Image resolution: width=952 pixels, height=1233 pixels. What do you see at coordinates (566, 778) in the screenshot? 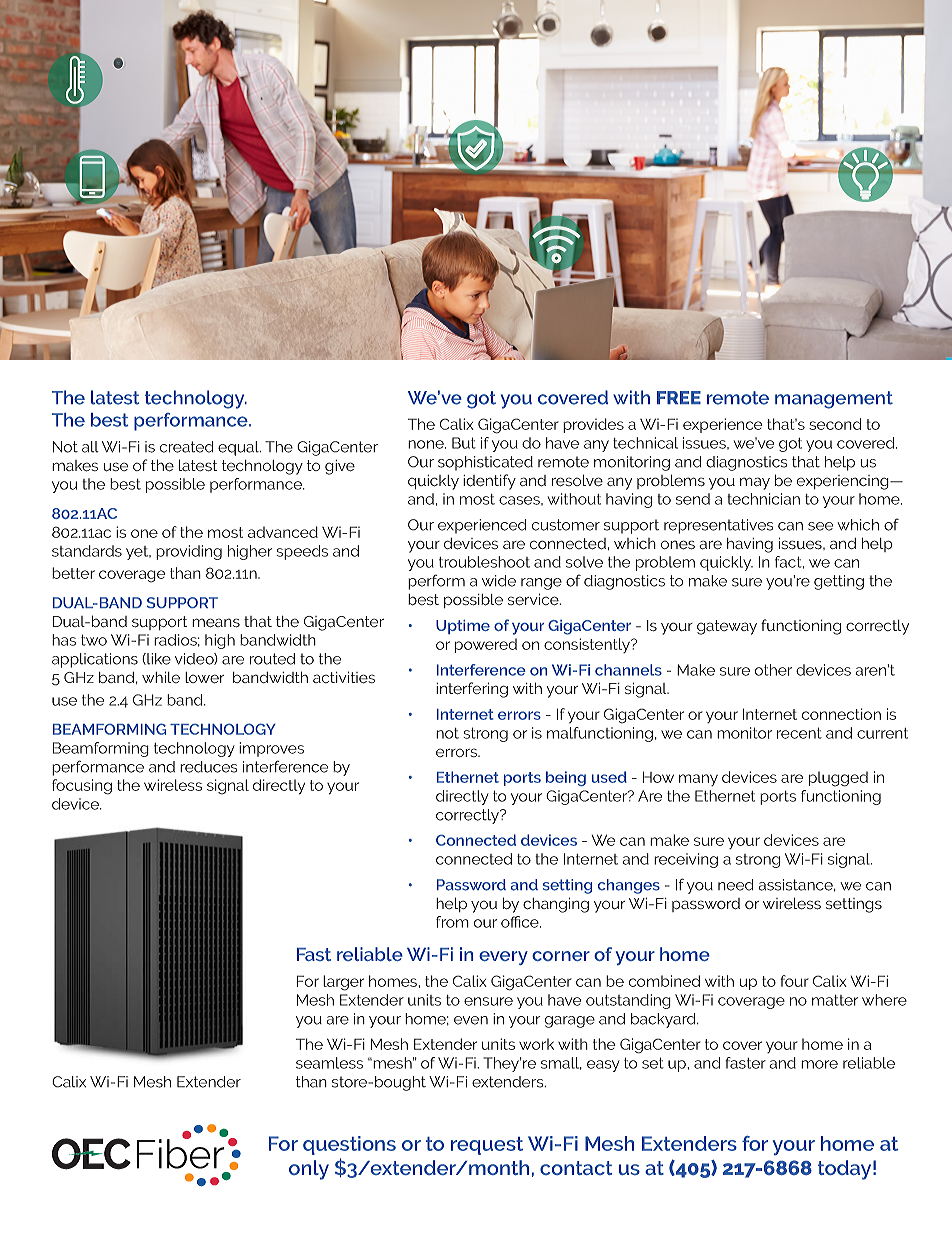
I see `being` at bounding box center [566, 778].
